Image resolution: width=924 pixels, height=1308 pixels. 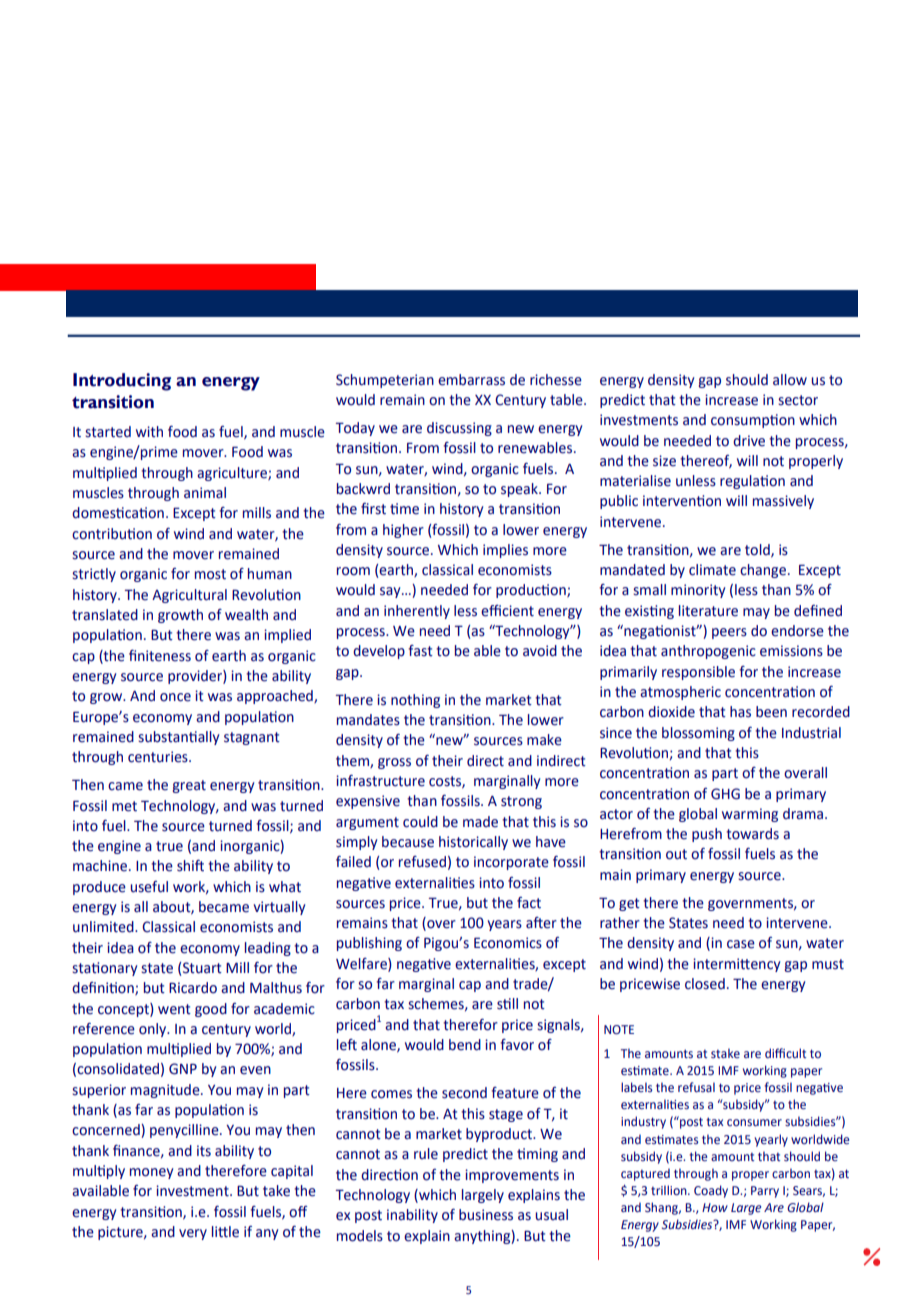 What do you see at coordinates (193, 1234) in the page?
I see `very` at bounding box center [193, 1234].
